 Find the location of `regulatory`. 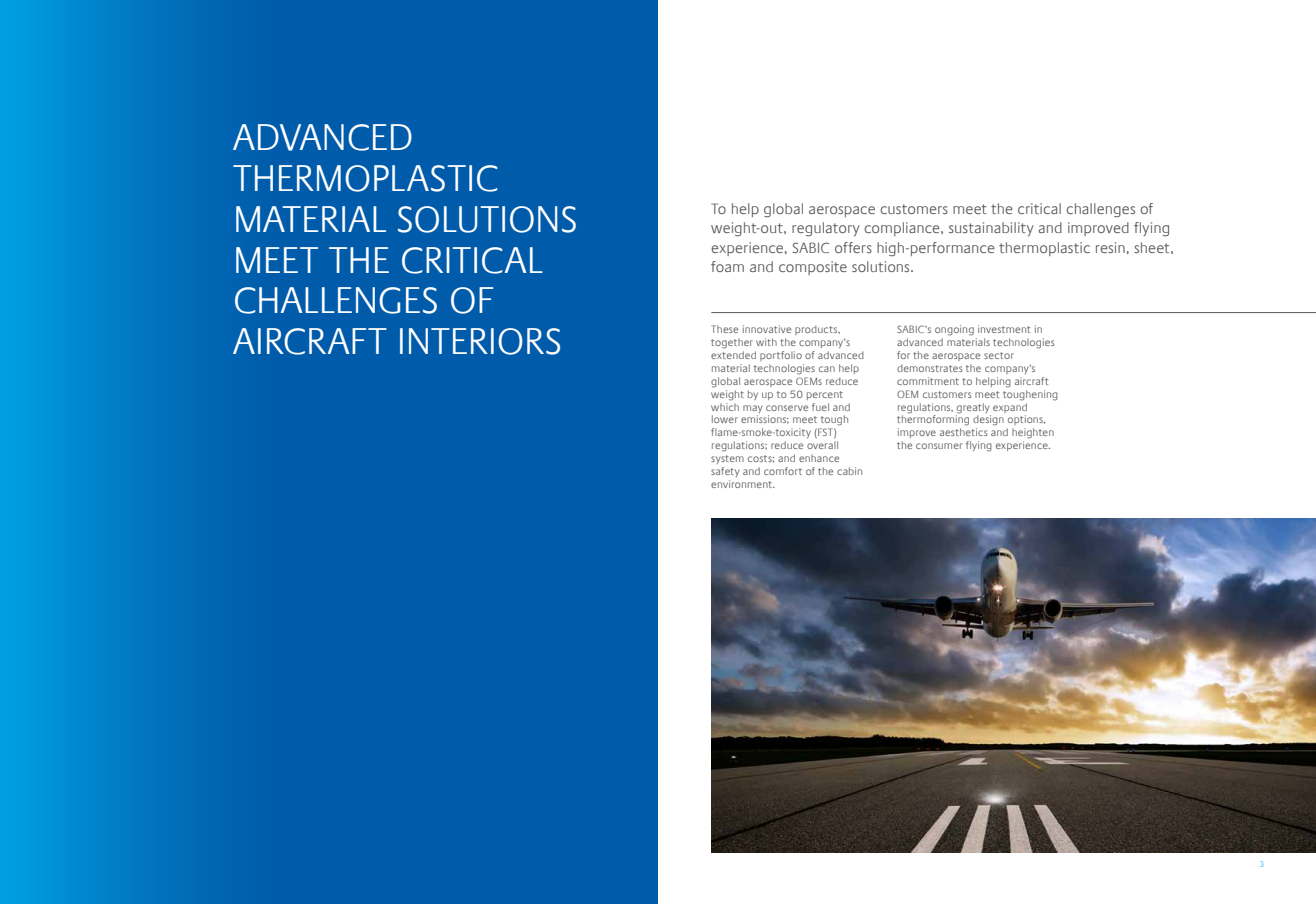

regulatory is located at coordinates (826, 229).
